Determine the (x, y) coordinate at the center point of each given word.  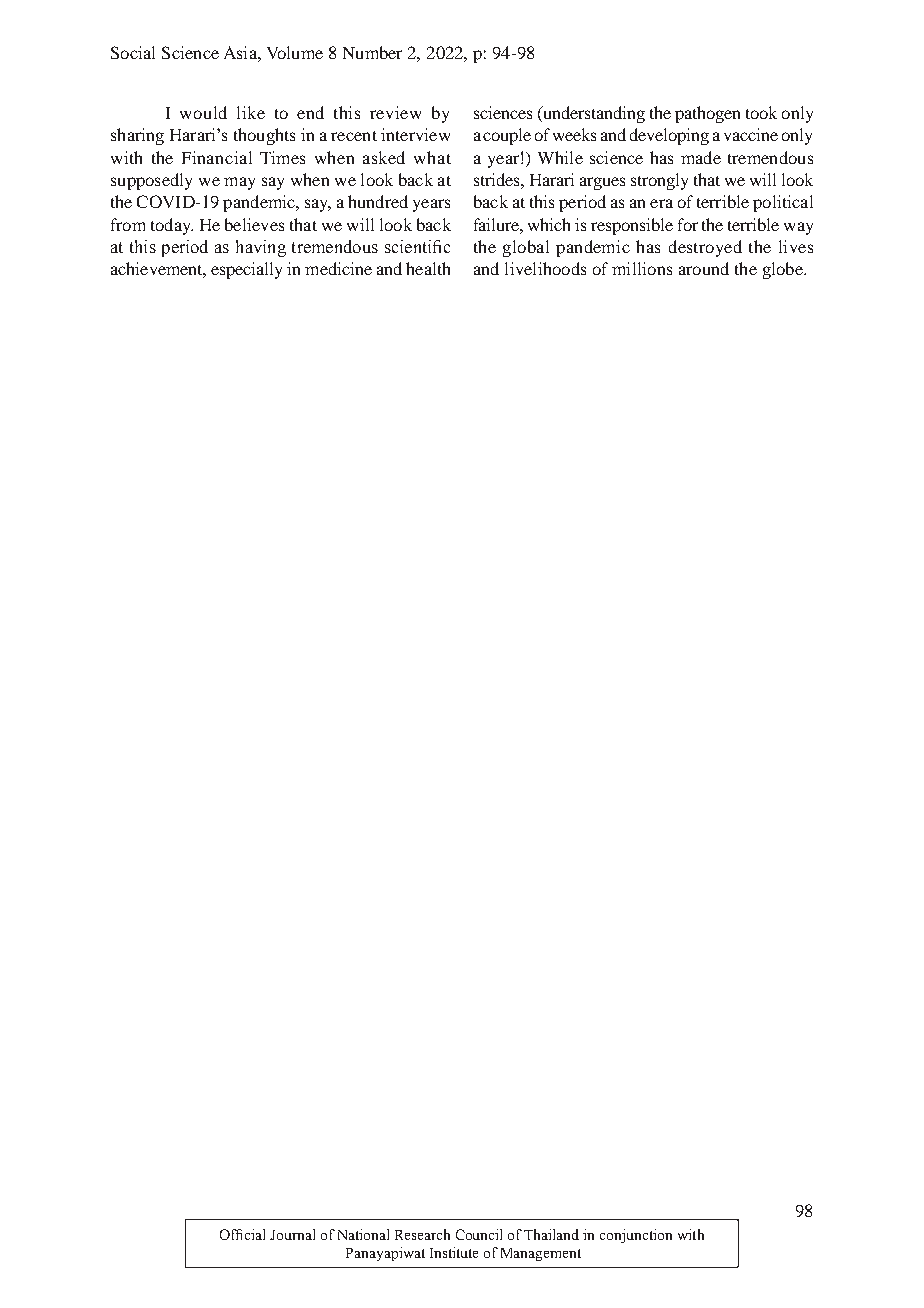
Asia (241, 52)
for (688, 224)
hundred (378, 201)
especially (246, 270)
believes (254, 224)
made (701, 157)
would (203, 112)
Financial (217, 157)
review (395, 112)
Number (372, 52)
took (761, 112)
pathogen (707, 114)
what (432, 157)
